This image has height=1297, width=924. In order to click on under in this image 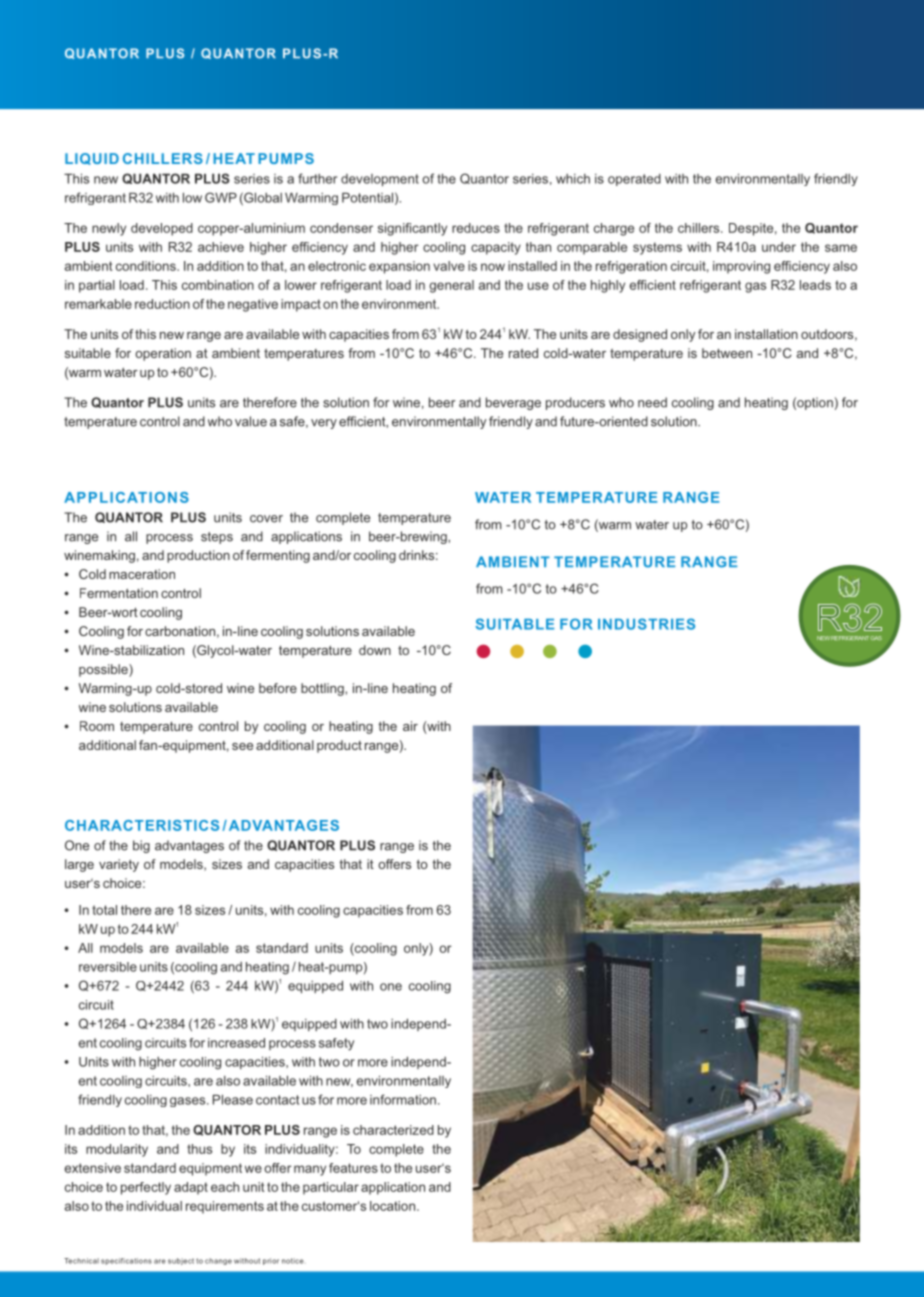, I will do `click(779, 247)`.
